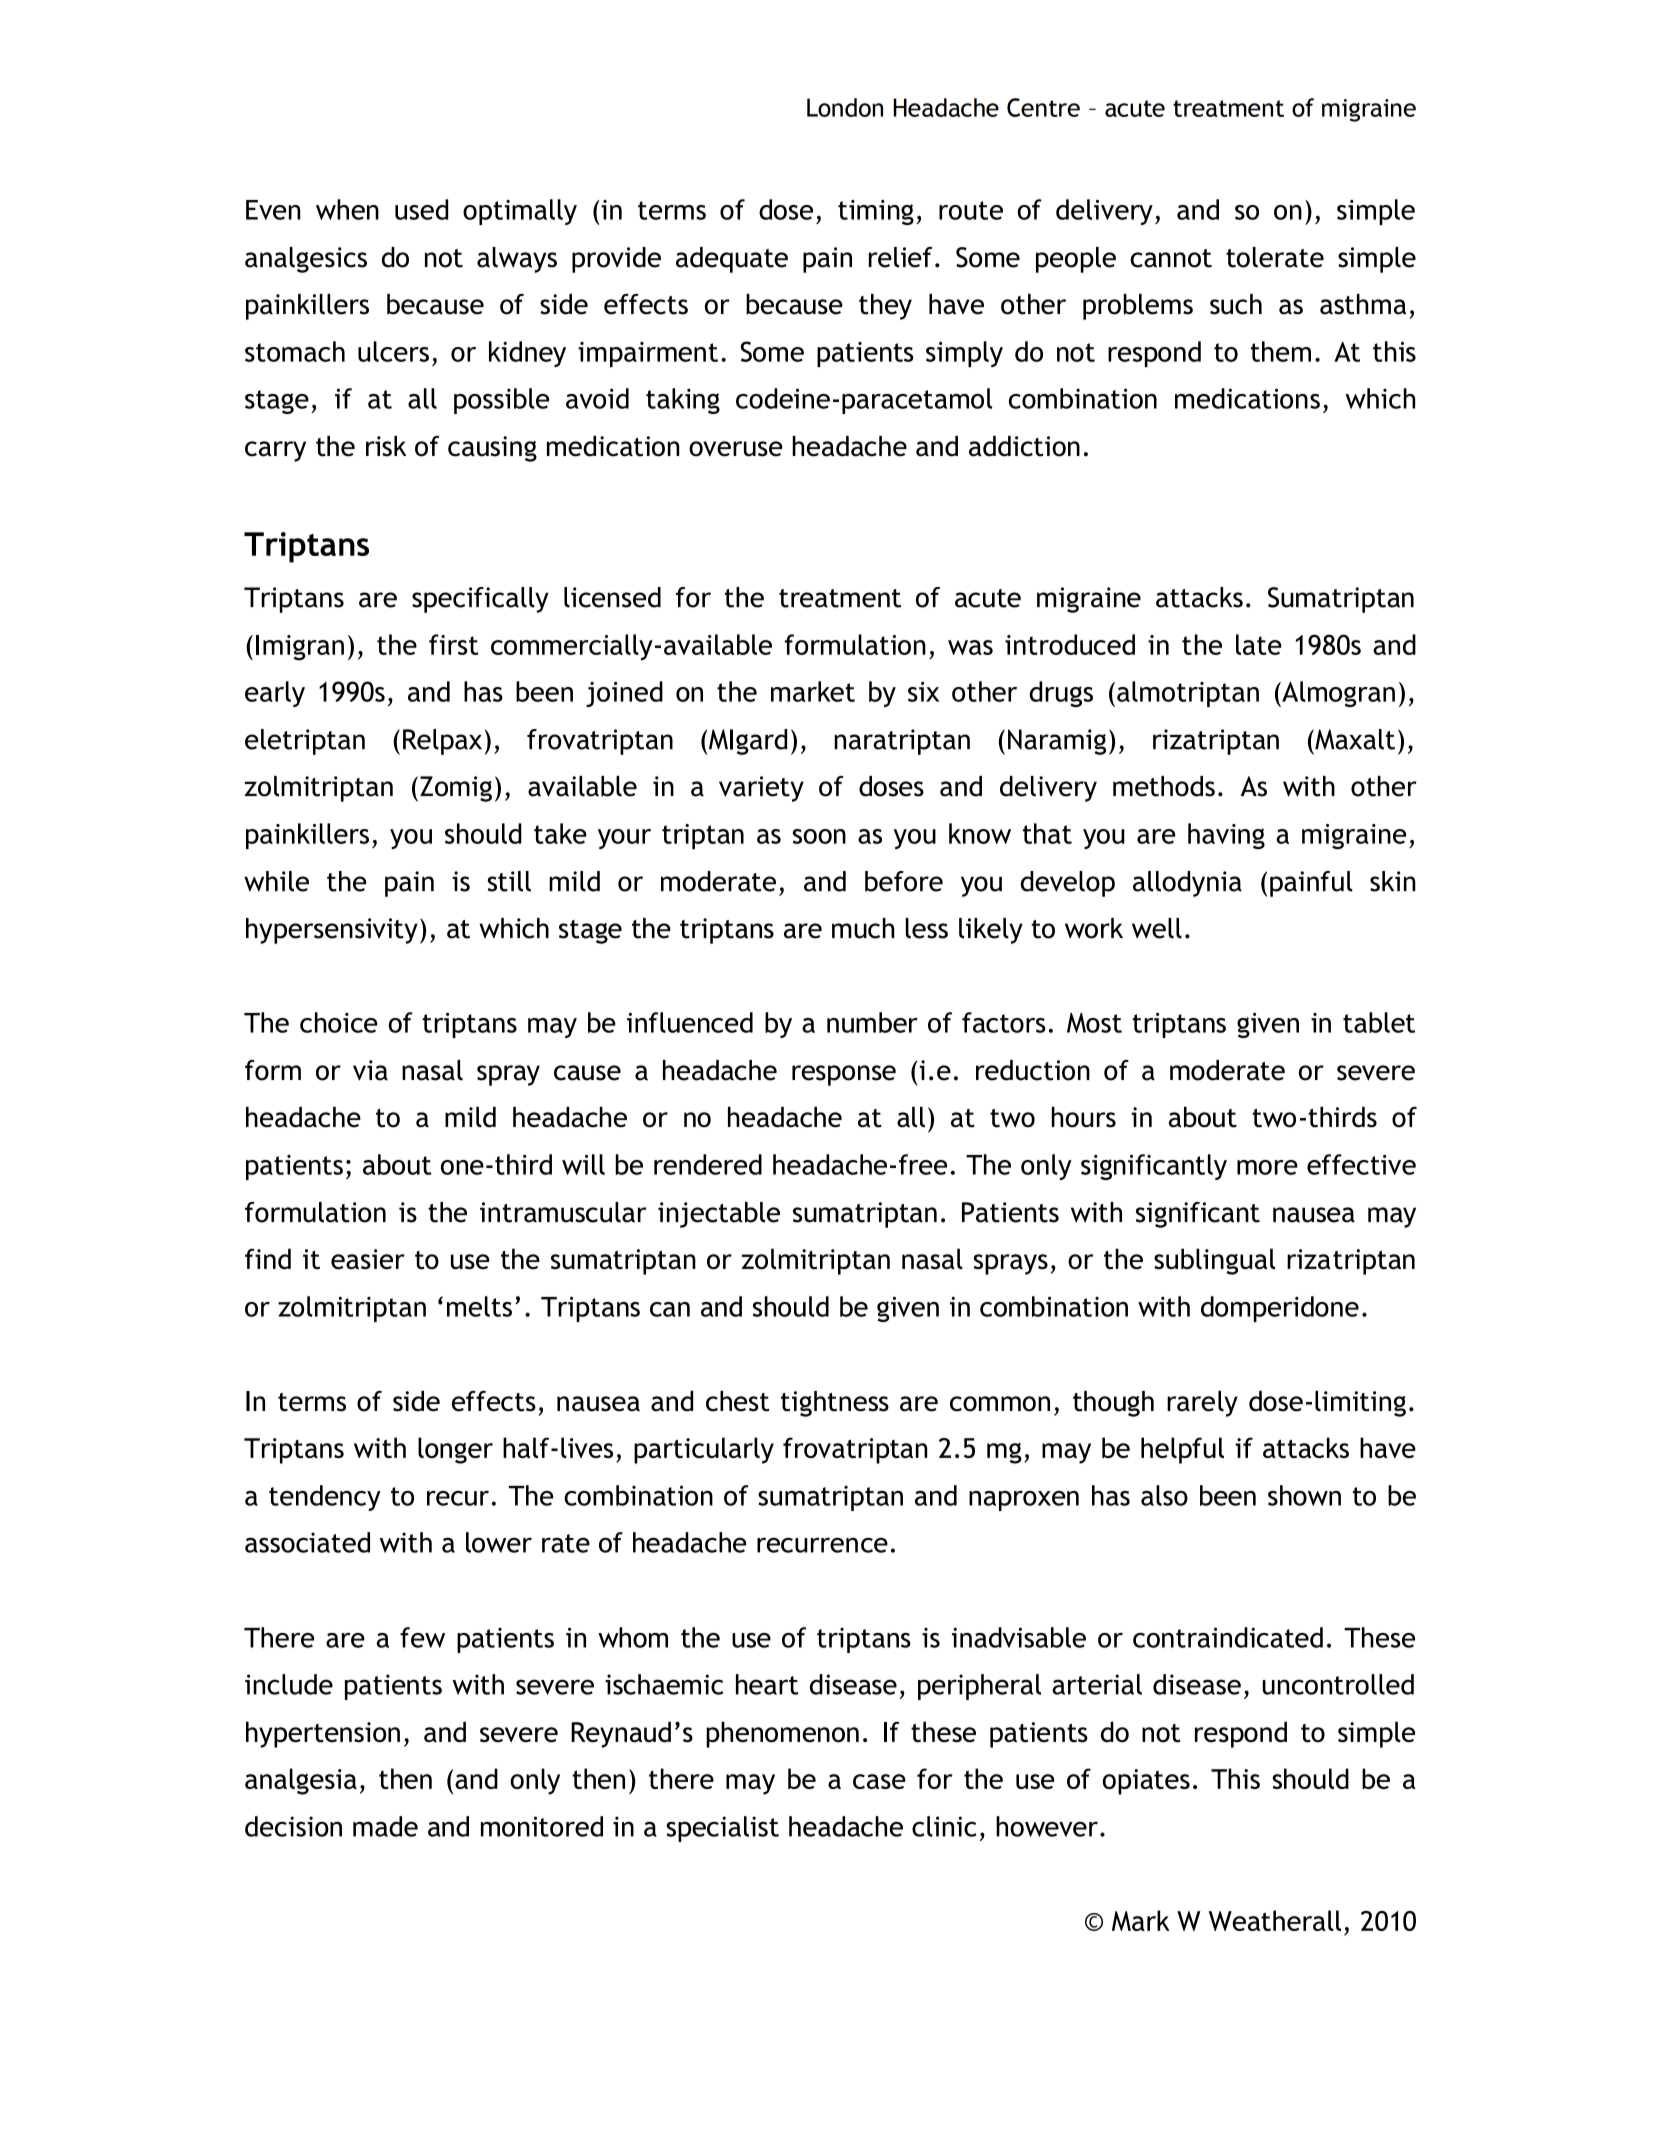  Describe the element at coordinates (835, 1404) in the screenshot. I see `tightness` at that location.
